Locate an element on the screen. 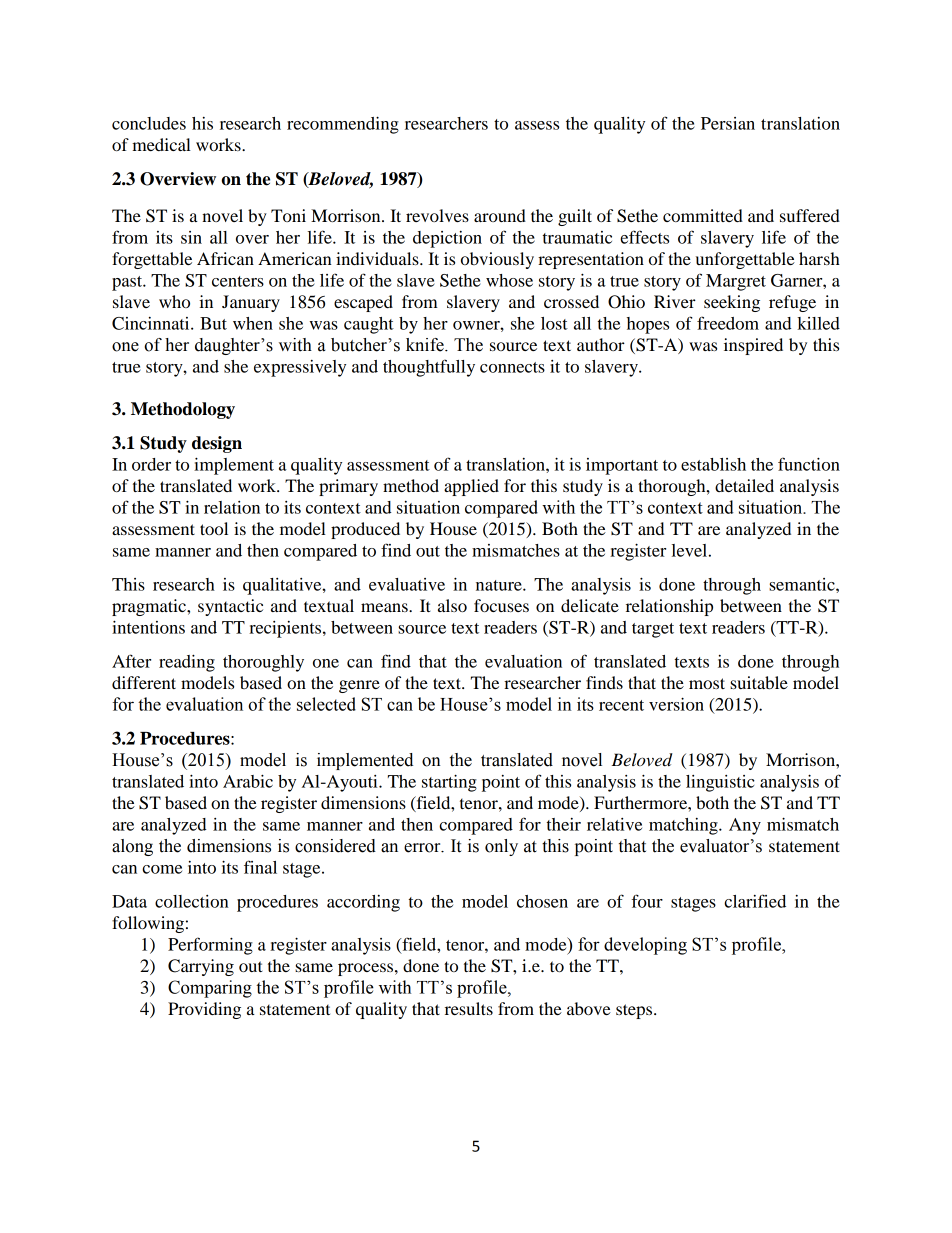 The image size is (952, 1233). Persian is located at coordinates (728, 123).
